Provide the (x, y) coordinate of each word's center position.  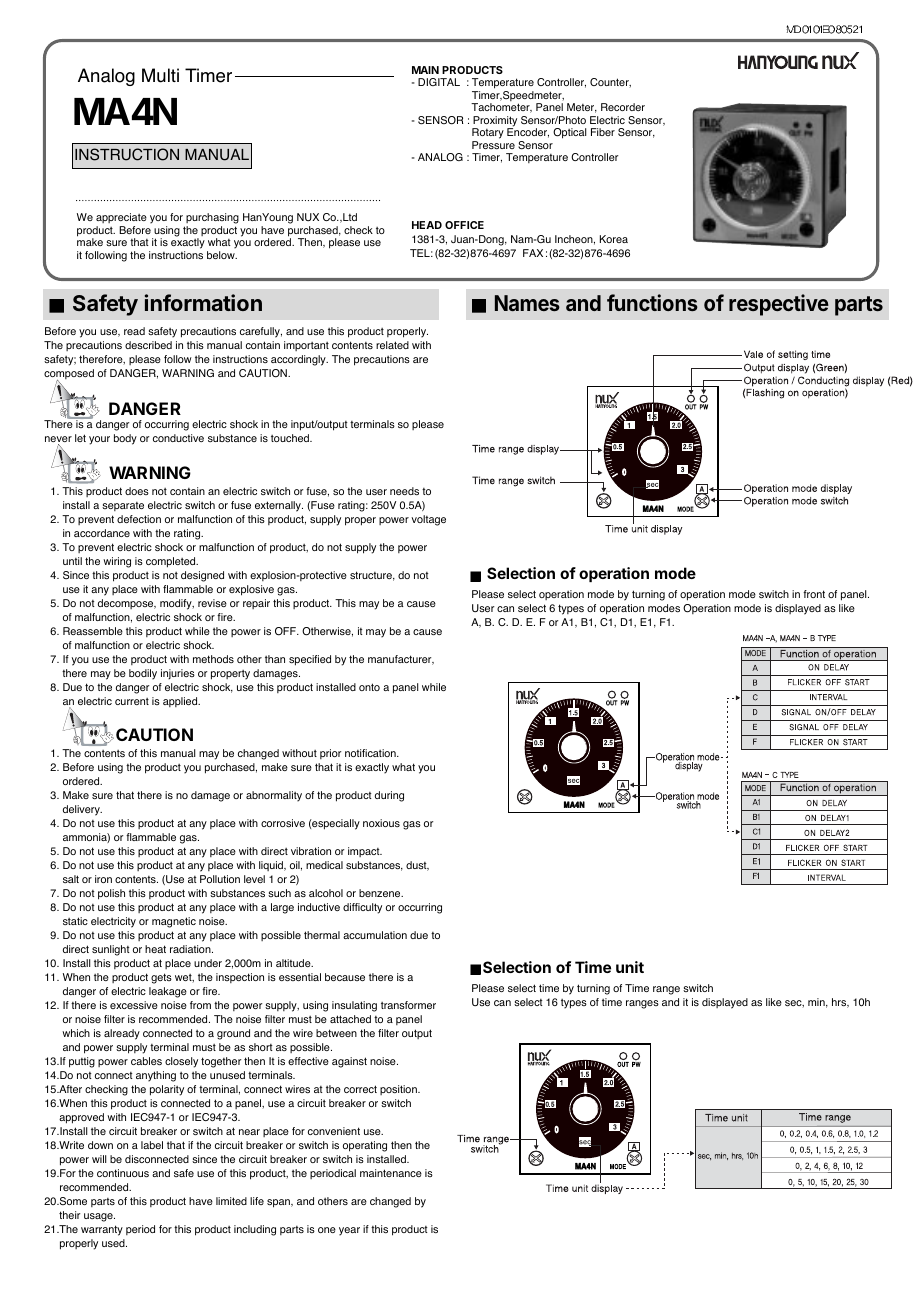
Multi (160, 75)
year (349, 1231)
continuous (123, 1173)
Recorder (623, 107)
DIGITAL (439, 82)
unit (630, 967)
